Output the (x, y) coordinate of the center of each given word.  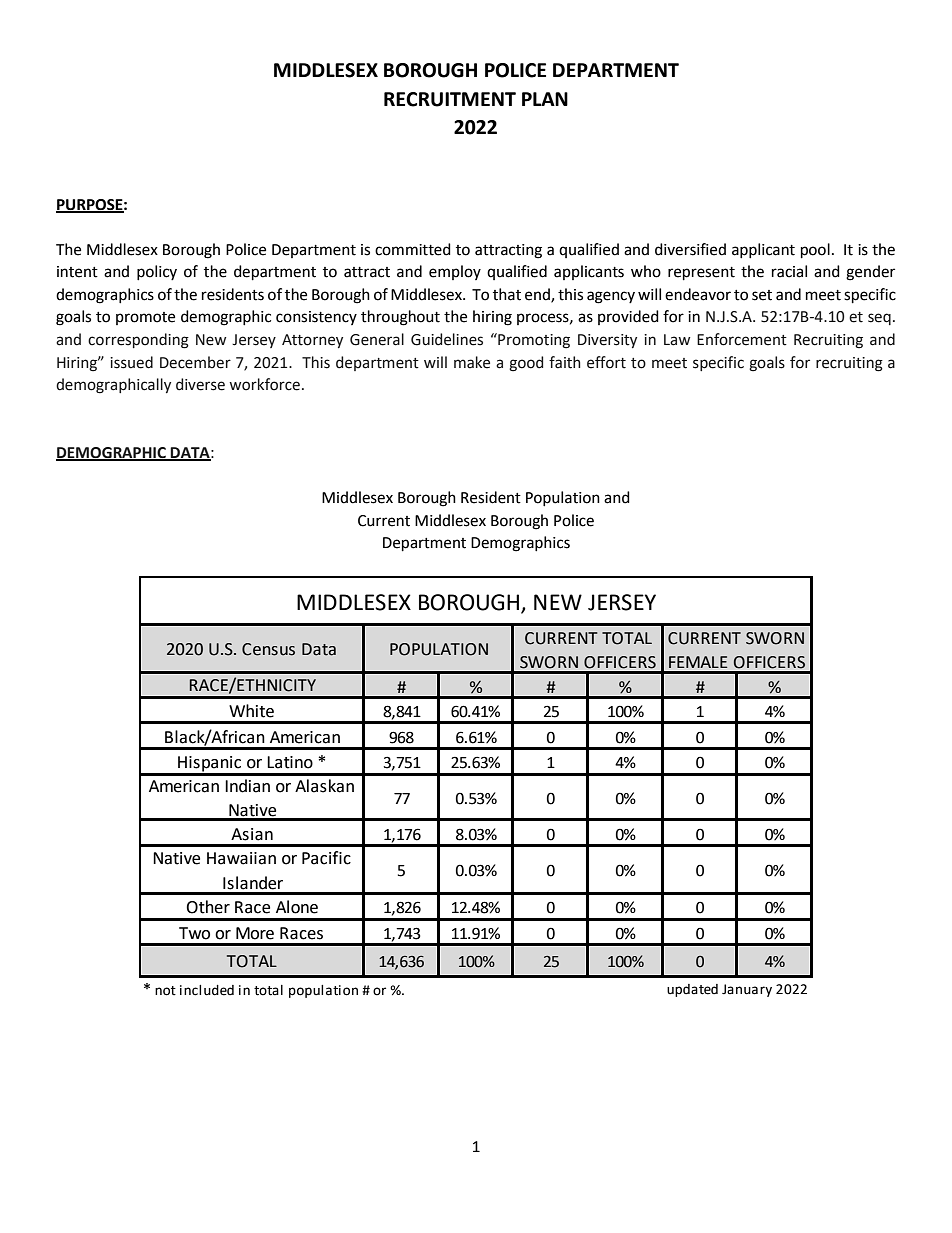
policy (157, 272)
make (472, 362)
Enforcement (742, 339)
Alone (297, 907)
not (165, 991)
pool (815, 251)
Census (268, 649)
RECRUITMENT (450, 99)
